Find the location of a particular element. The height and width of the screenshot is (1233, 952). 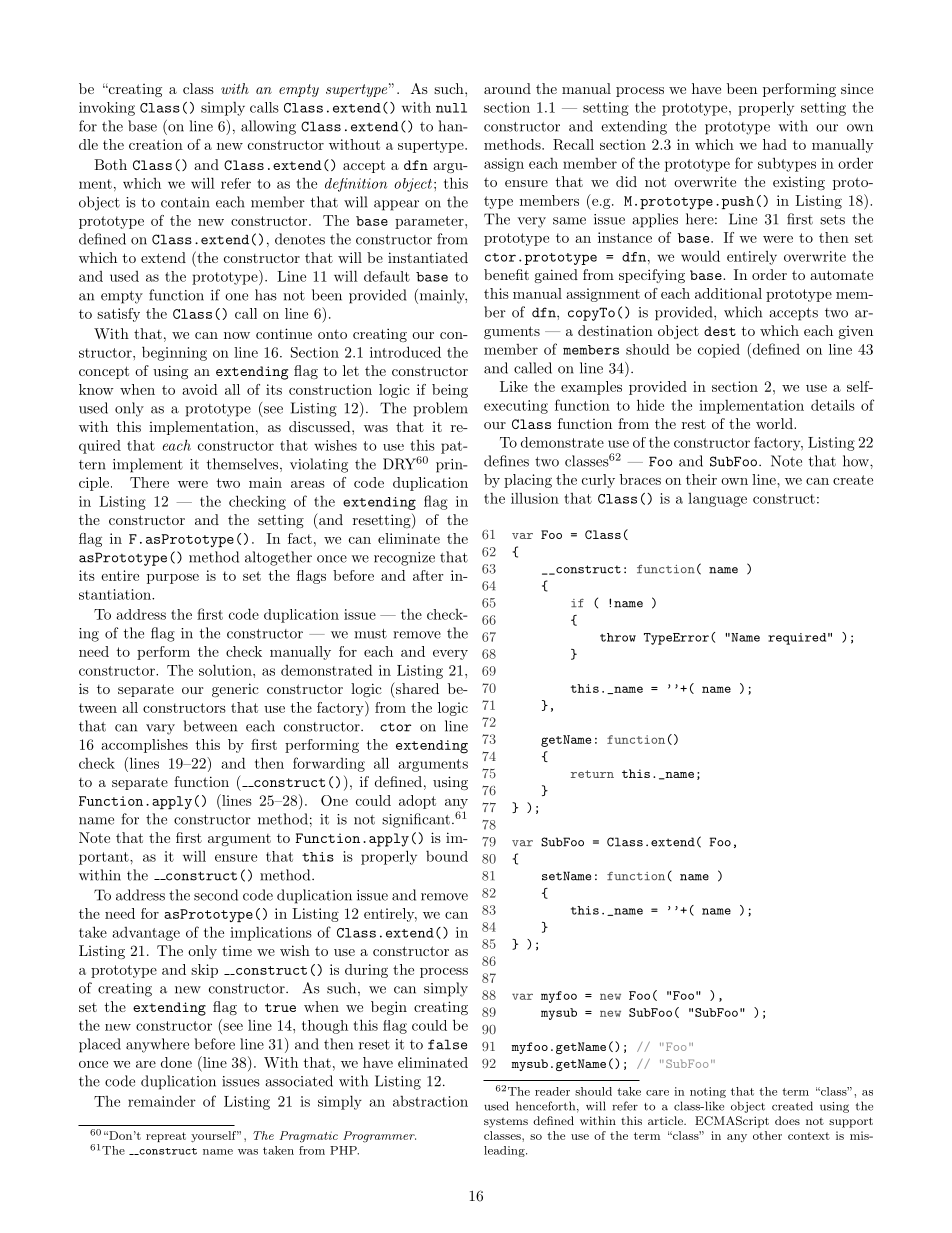

done is located at coordinates (176, 1062).
